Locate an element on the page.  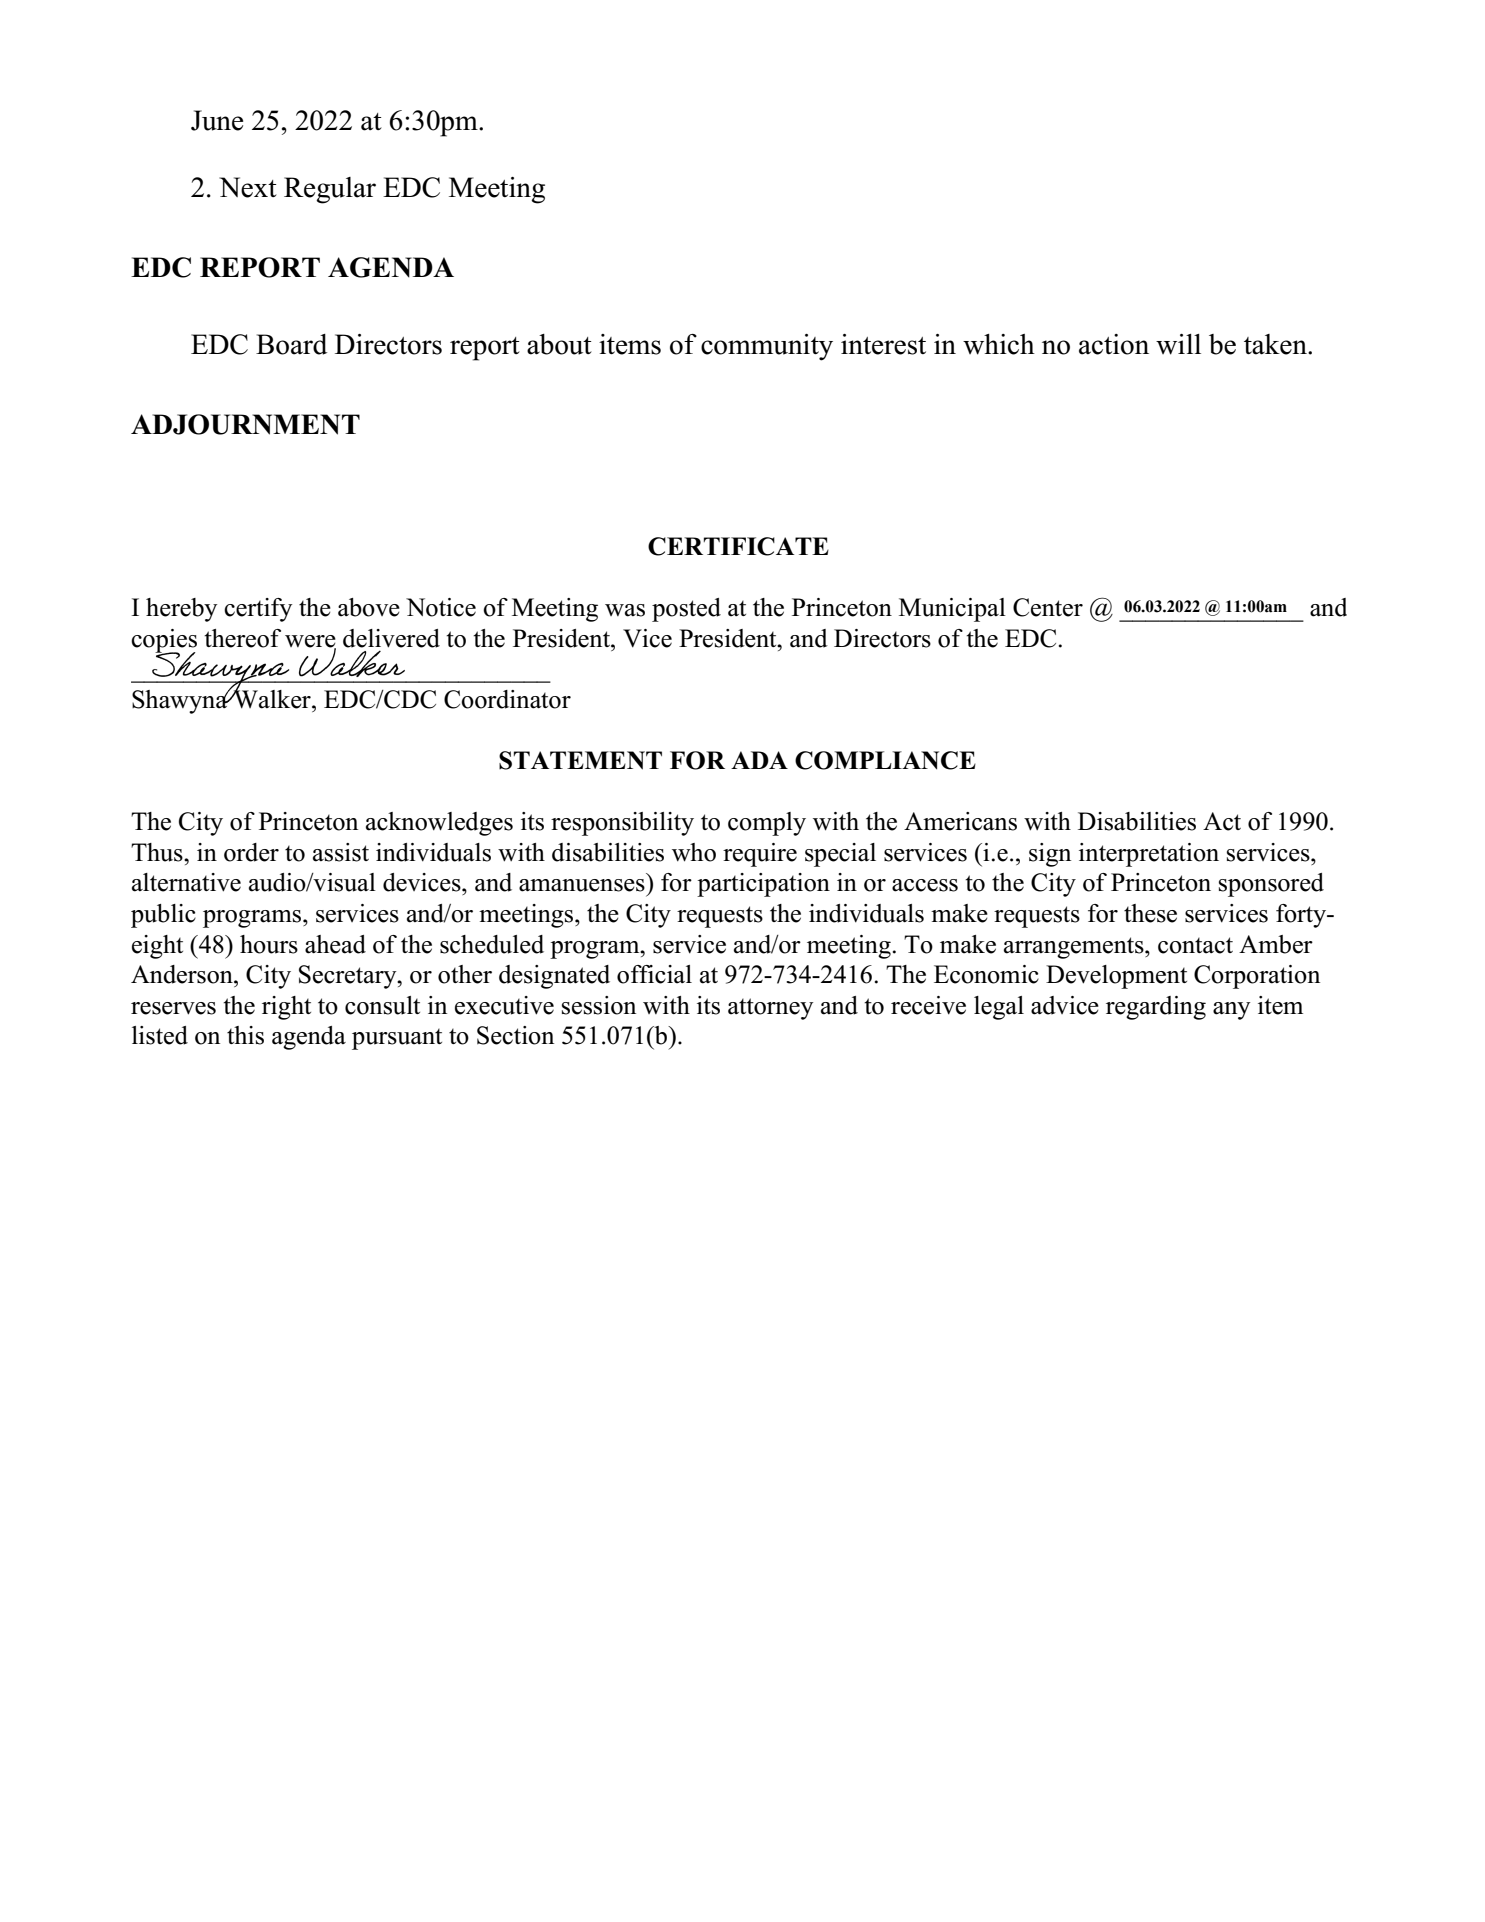
certify is located at coordinates (258, 610).
